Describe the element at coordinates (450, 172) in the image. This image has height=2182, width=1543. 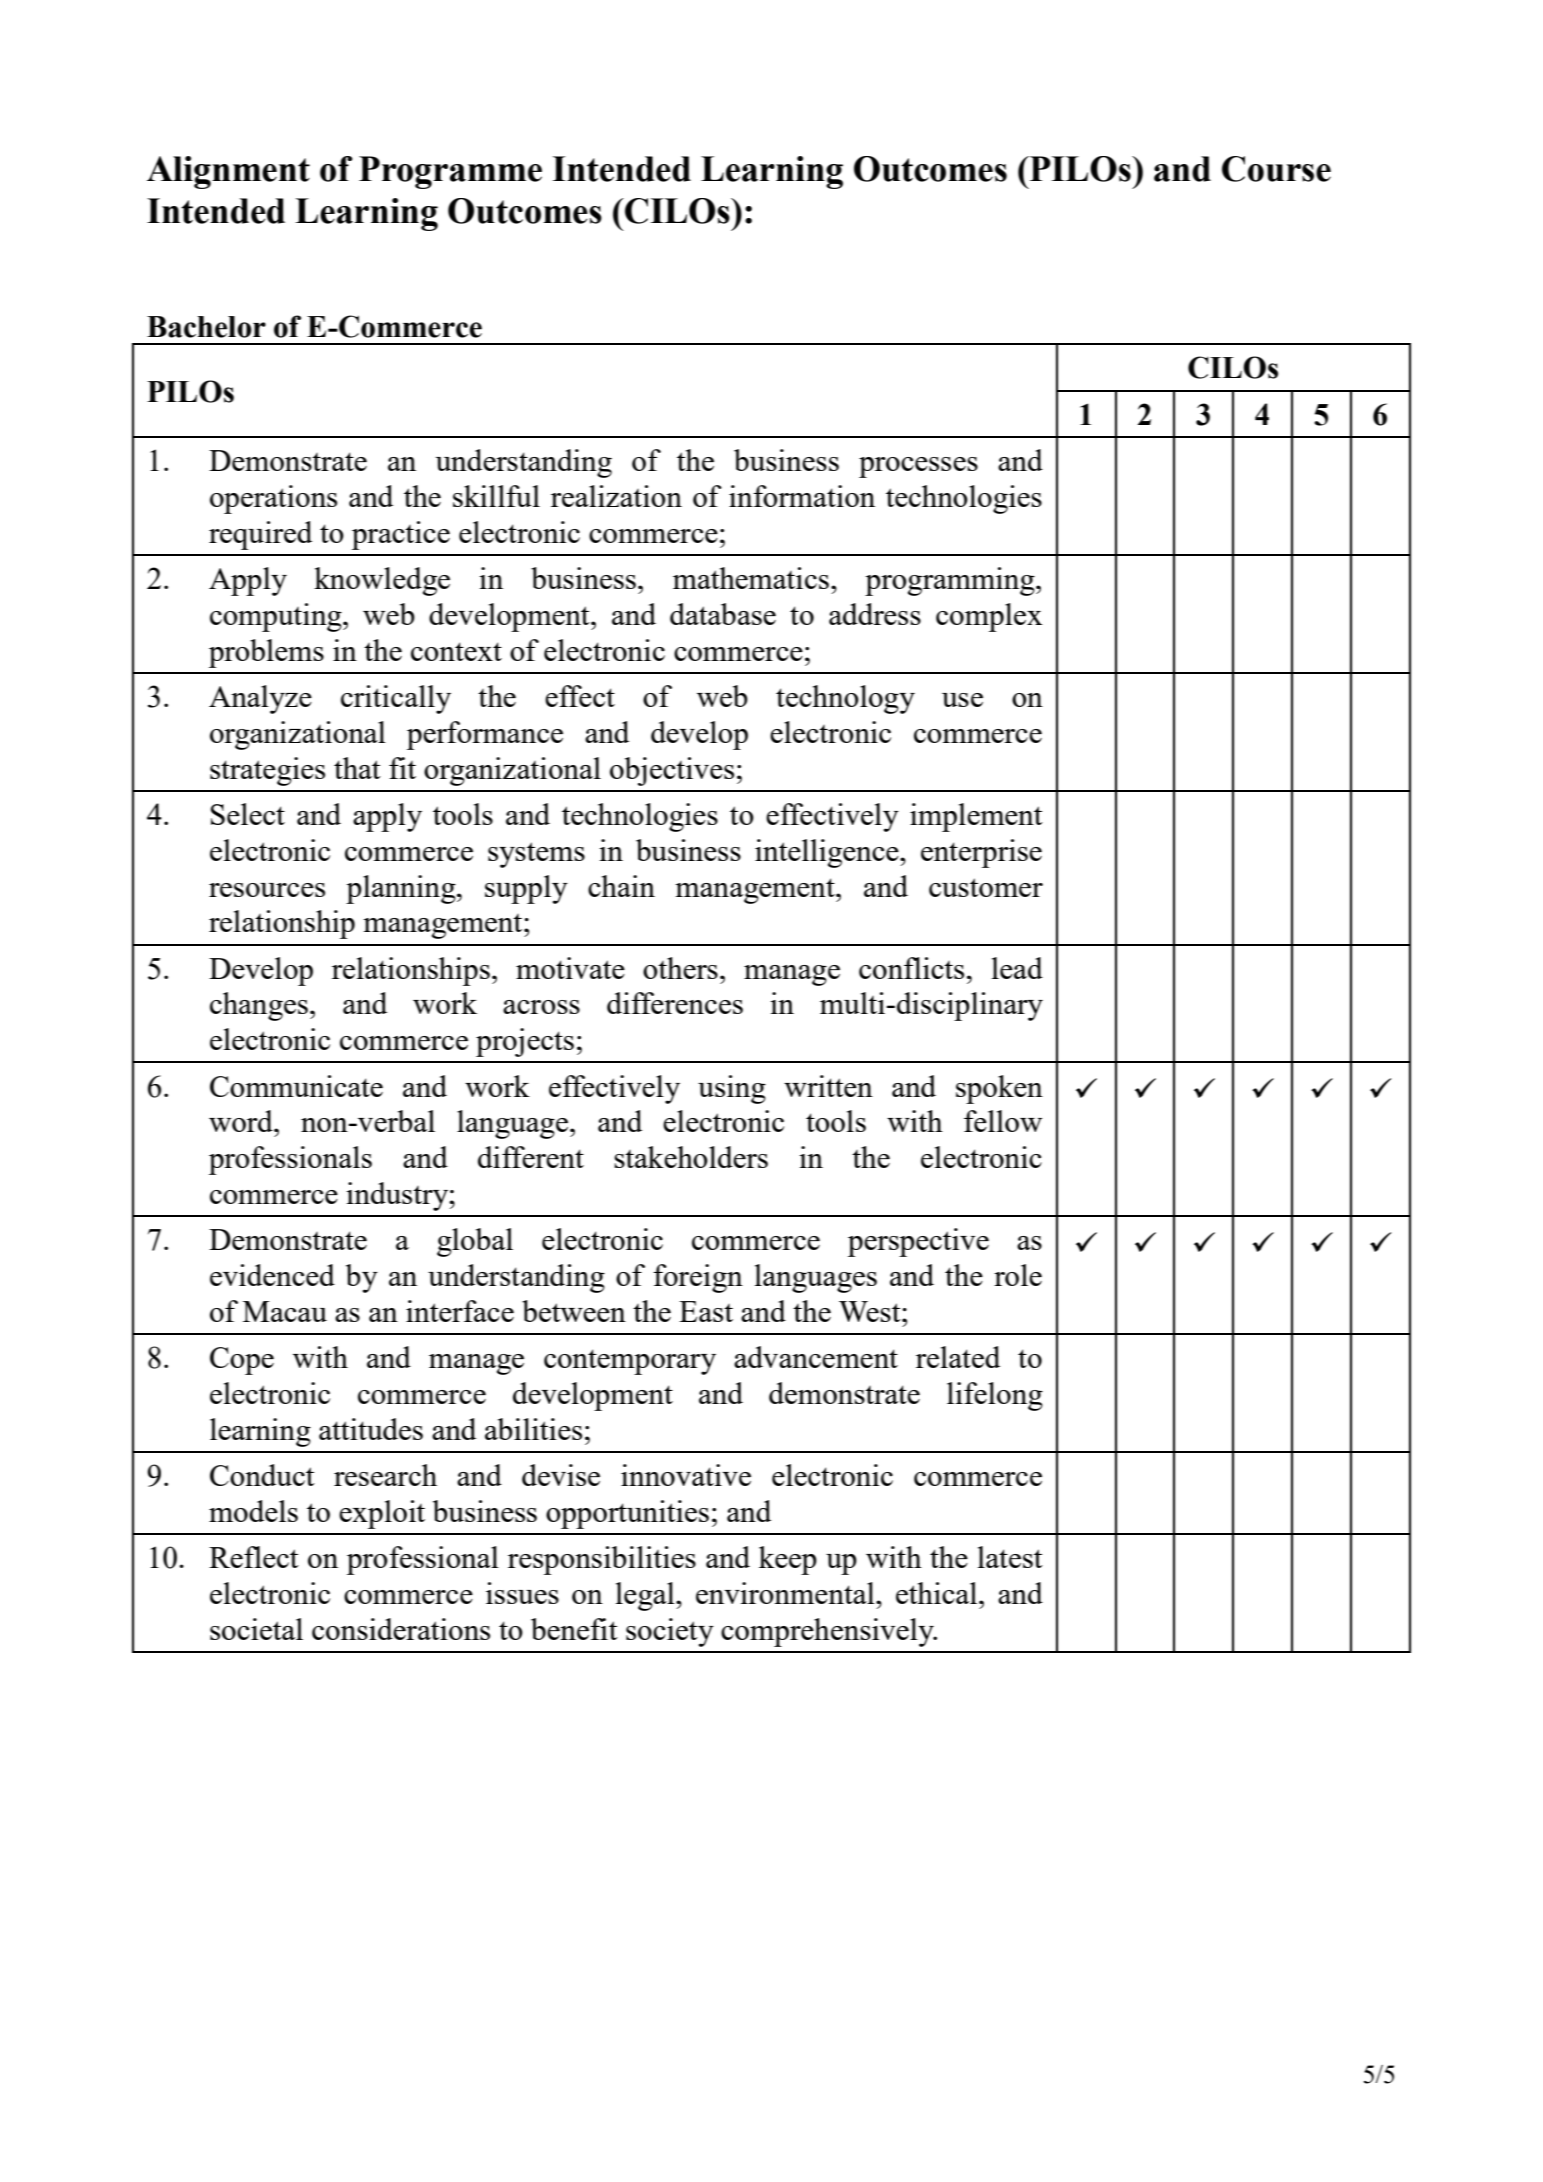
I see `Programme` at that location.
